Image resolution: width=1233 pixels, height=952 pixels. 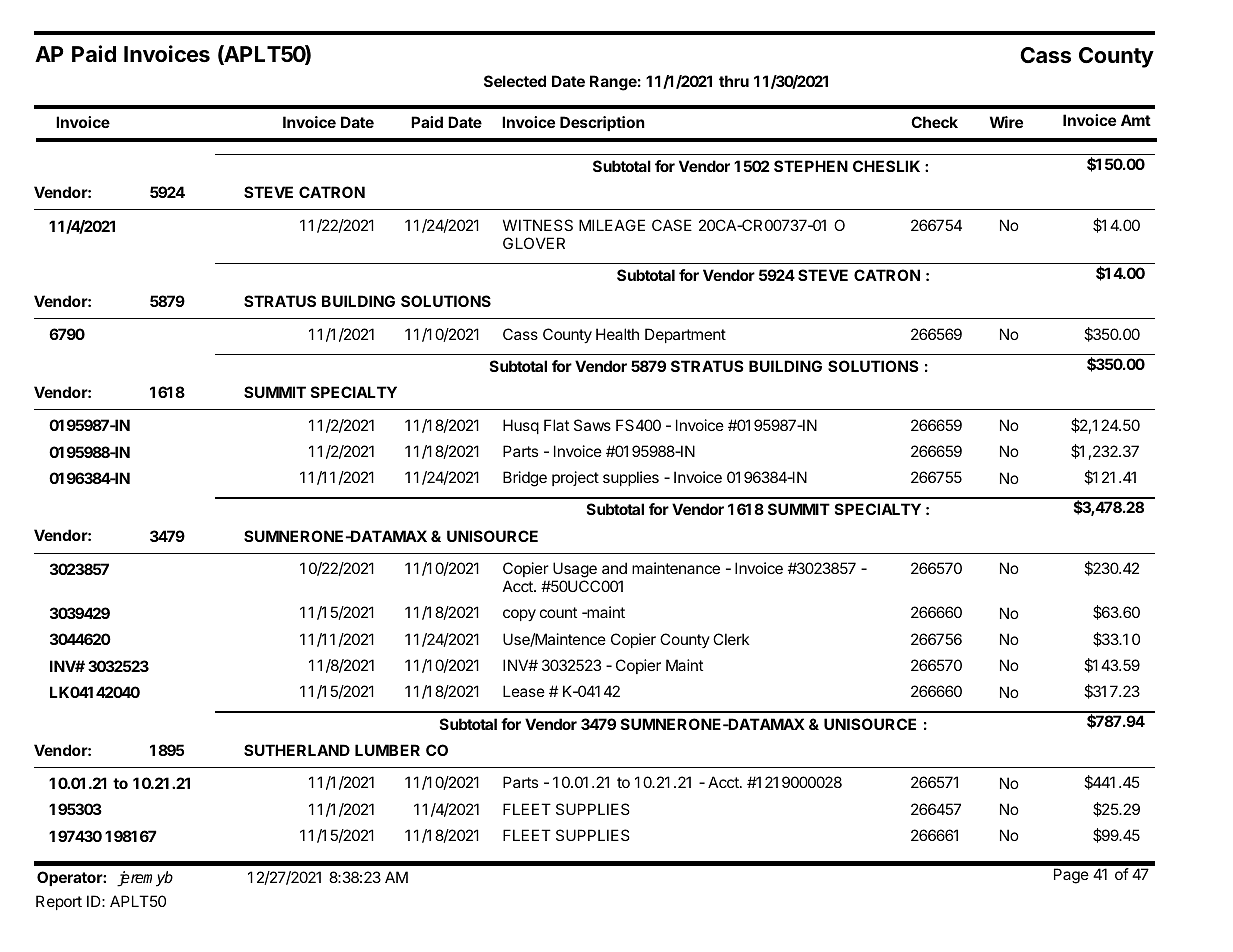 What do you see at coordinates (602, 123) in the screenshot?
I see `Description` at bounding box center [602, 123].
